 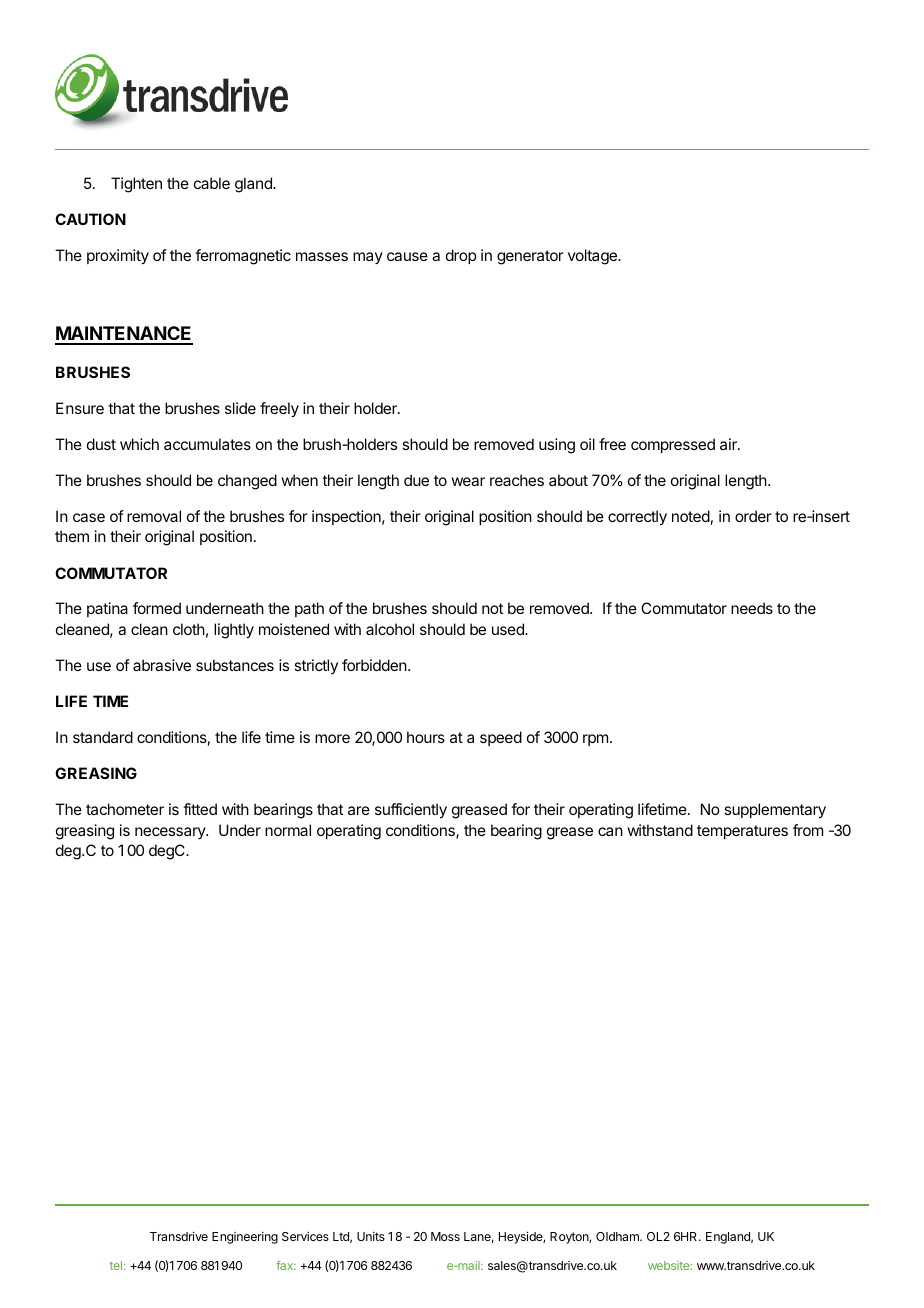 I want to click on Tighten, so click(x=136, y=185).
